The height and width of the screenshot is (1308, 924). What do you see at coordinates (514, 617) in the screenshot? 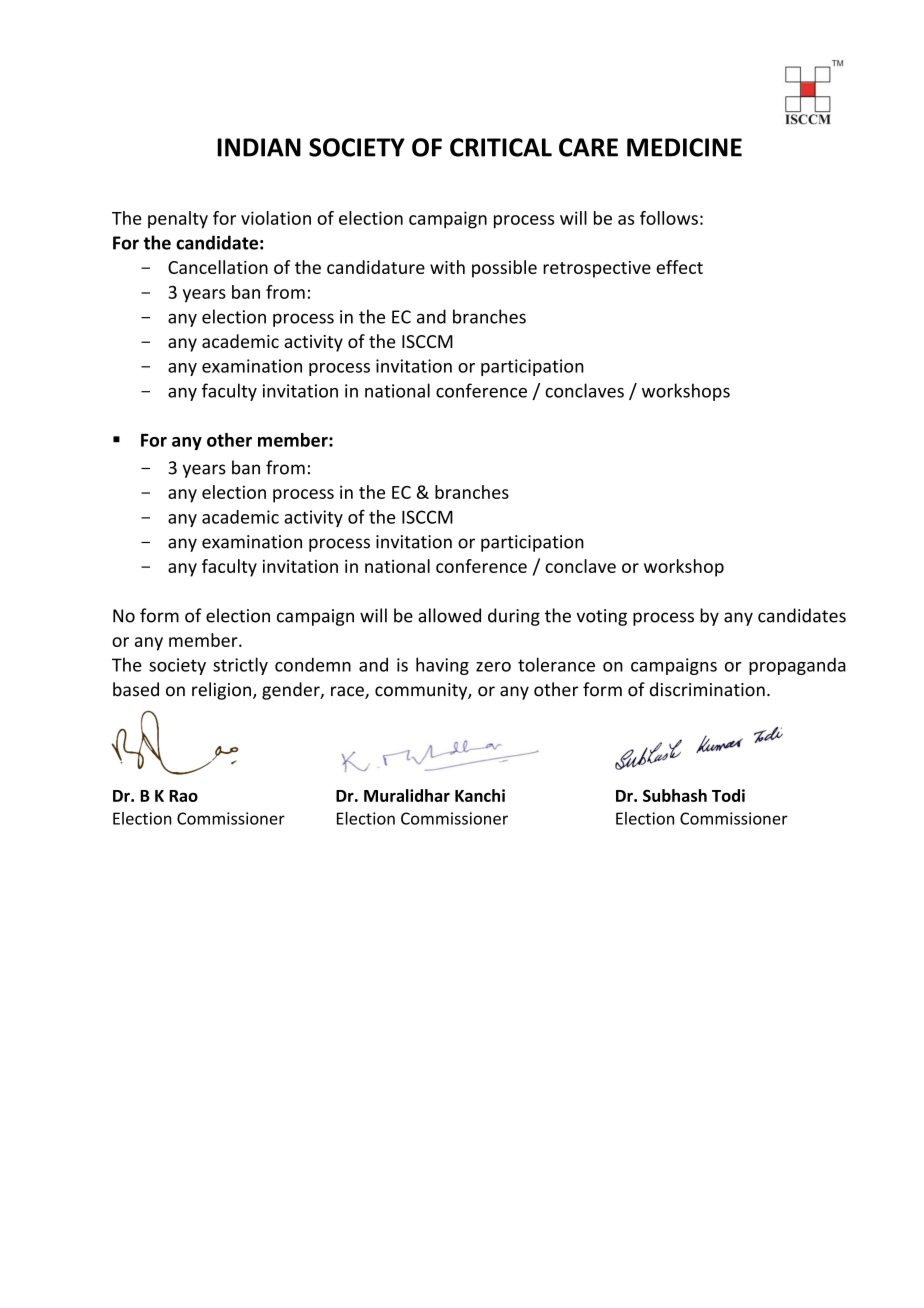
I see `during` at bounding box center [514, 617].
